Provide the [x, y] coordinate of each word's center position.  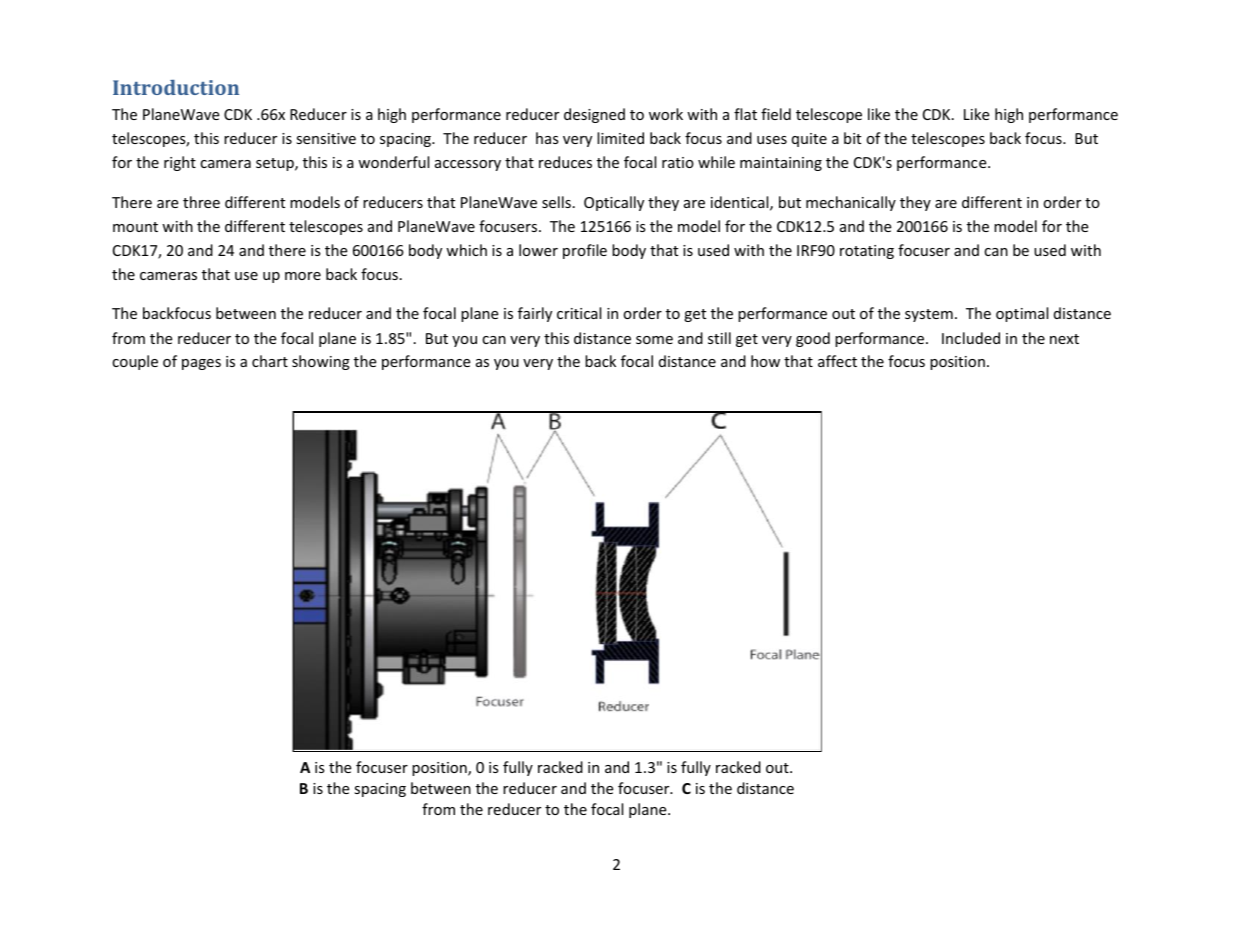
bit [852, 138]
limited [620, 138]
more [303, 276]
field [776, 114]
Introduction [176, 87]
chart [270, 361]
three [201, 202]
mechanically [851, 203]
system [929, 315]
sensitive [326, 138]
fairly [535, 314]
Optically [614, 203]
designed [594, 115]
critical [579, 313]
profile [585, 251]
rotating [867, 252]
